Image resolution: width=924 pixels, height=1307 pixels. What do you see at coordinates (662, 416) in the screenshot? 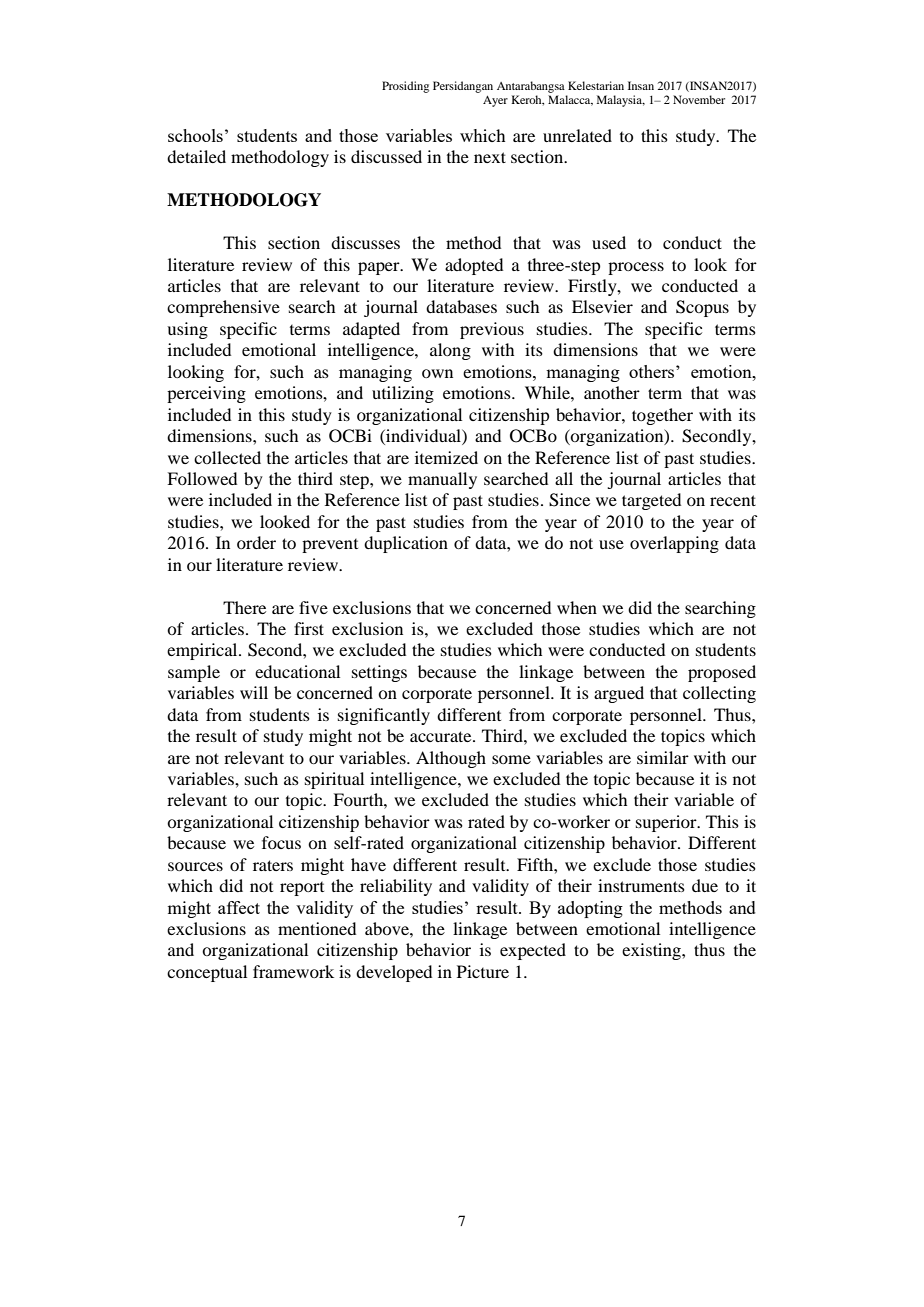
I see `together` at bounding box center [662, 416].
